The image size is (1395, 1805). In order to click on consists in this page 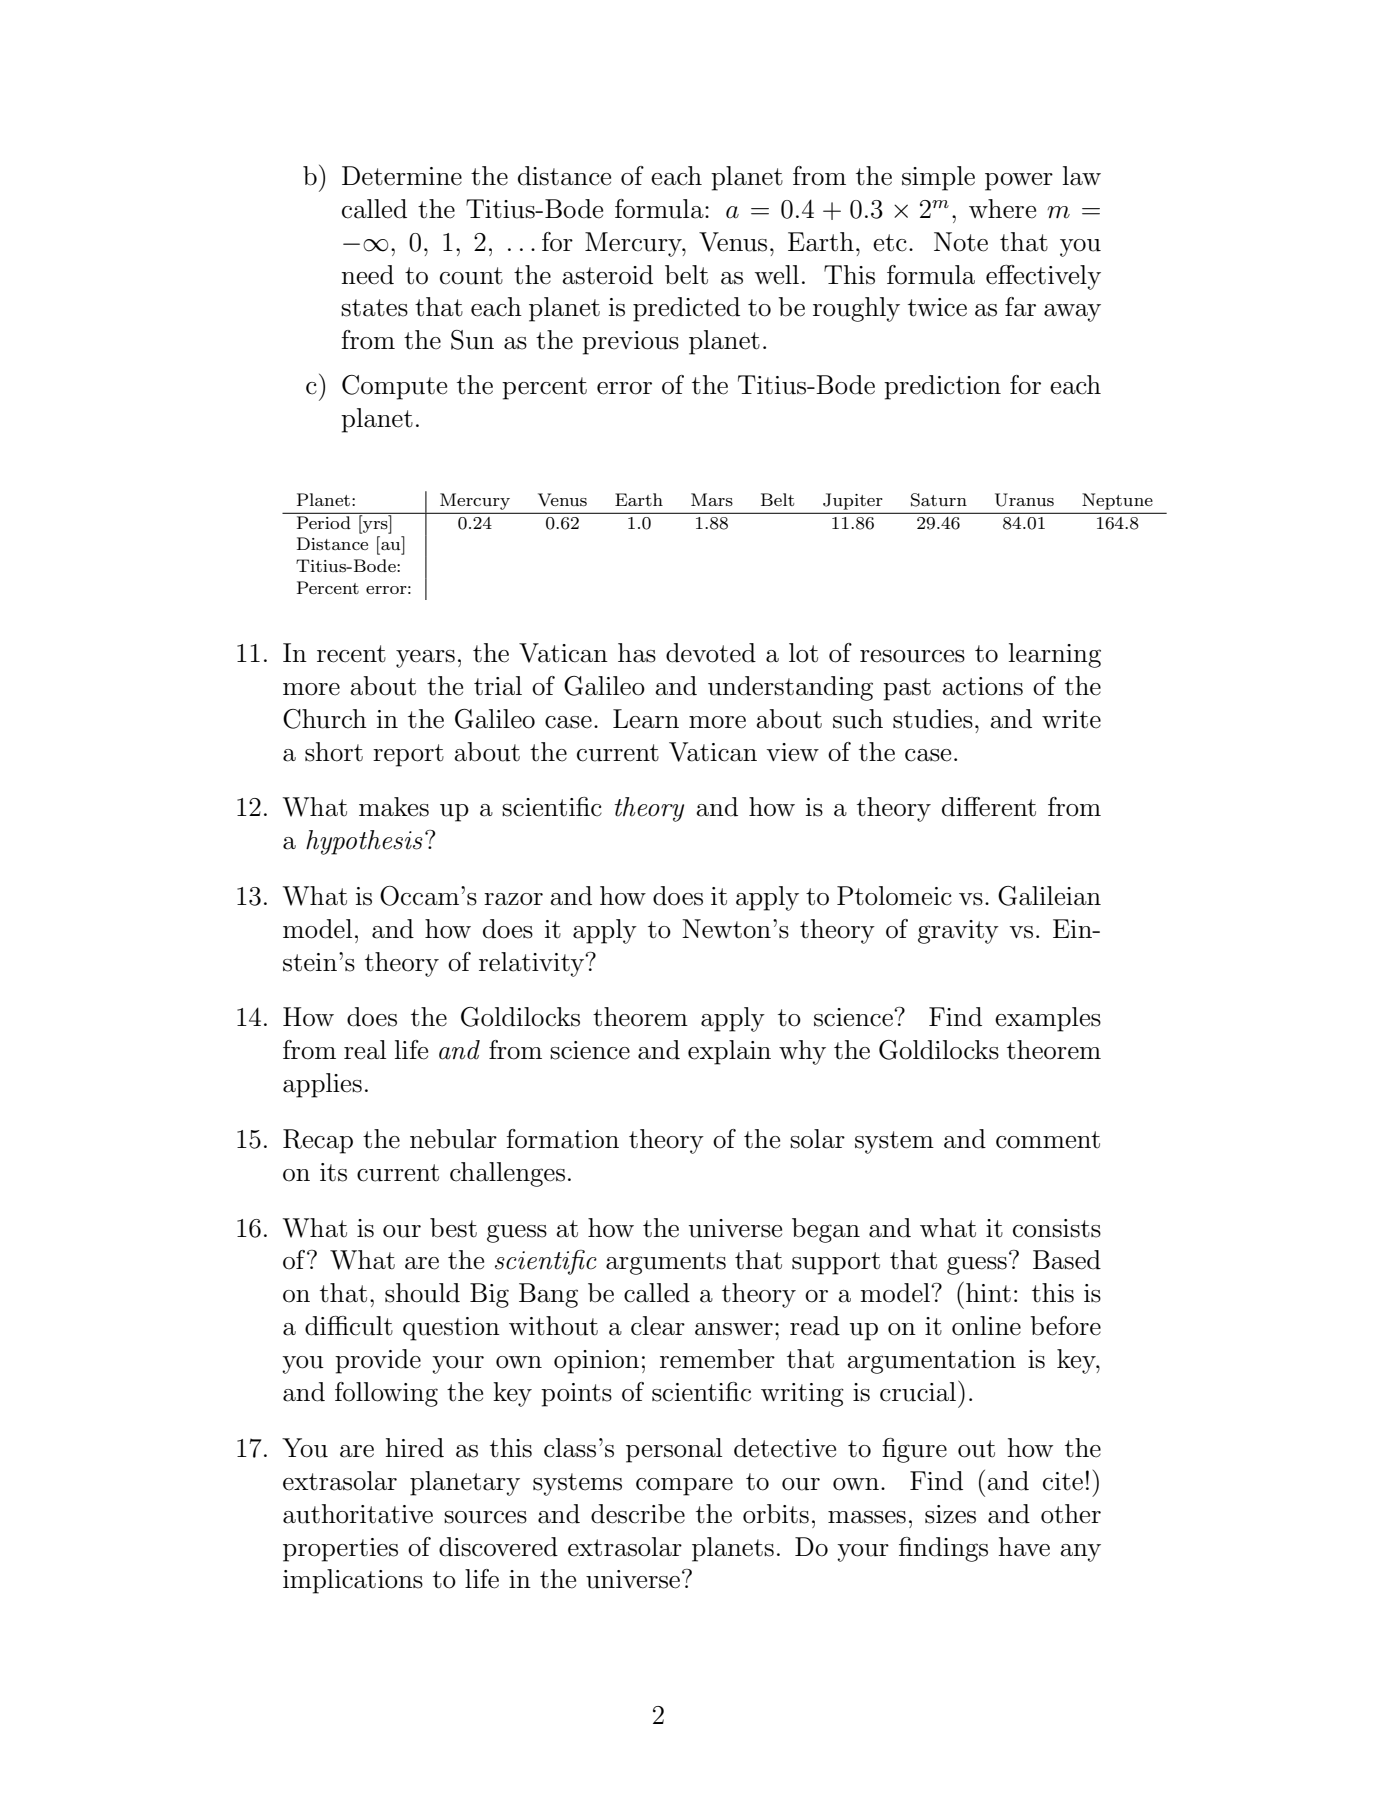, I will do `click(1057, 1228)`.
